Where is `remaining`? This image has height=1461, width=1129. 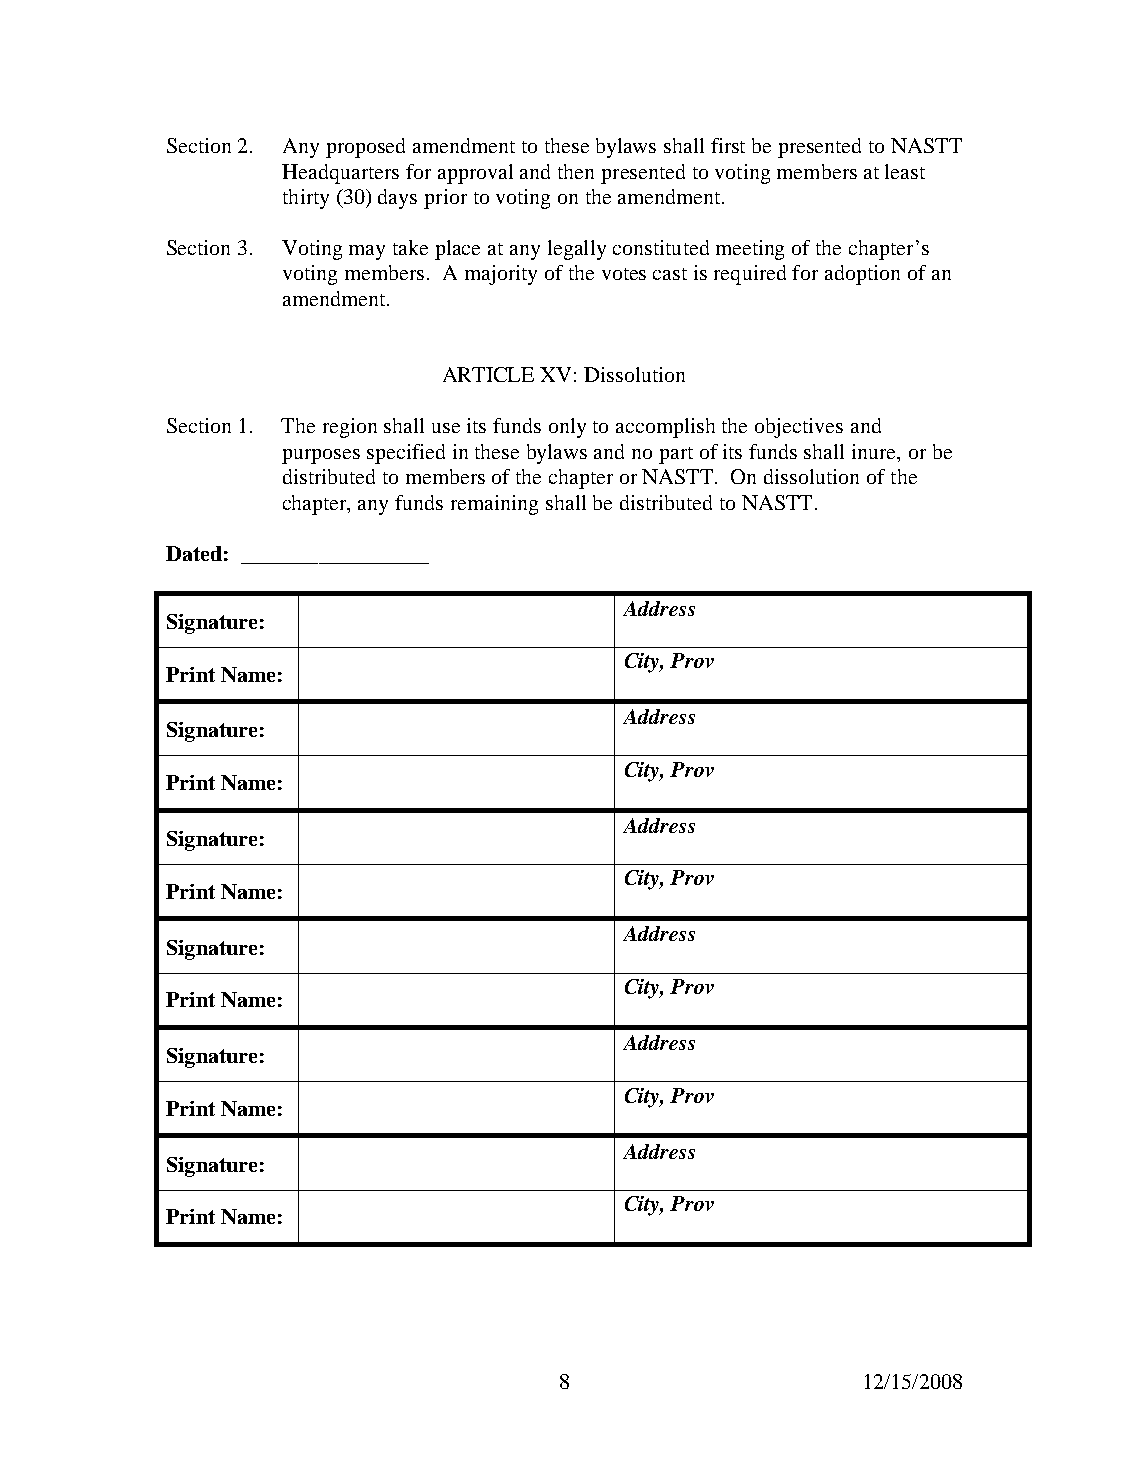
remaining is located at coordinates (494, 505).
